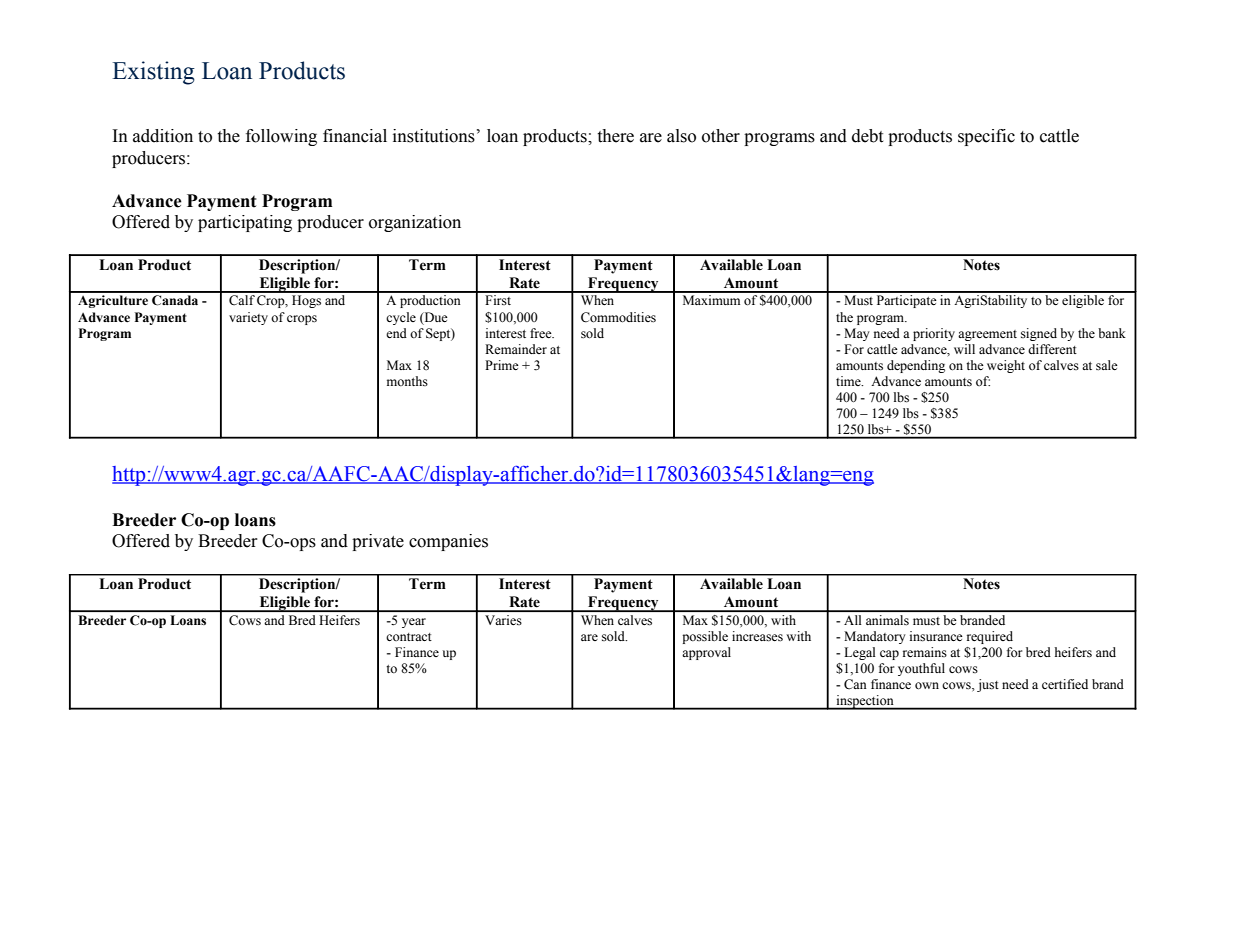 The height and width of the image is (952, 1233). What do you see at coordinates (502, 365) in the image?
I see `Prime` at bounding box center [502, 365].
